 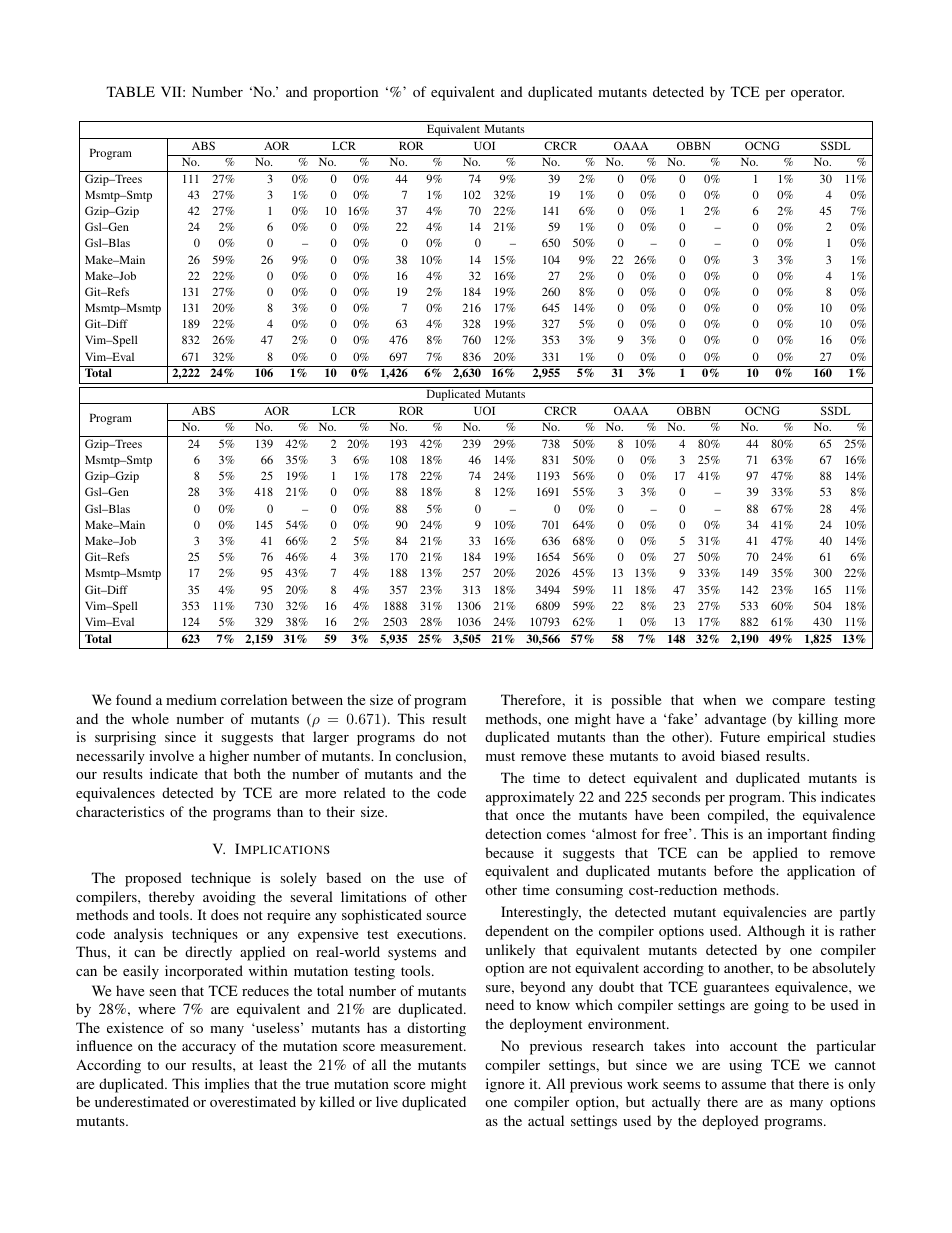 What do you see at coordinates (500, 756) in the screenshot?
I see `must` at bounding box center [500, 756].
